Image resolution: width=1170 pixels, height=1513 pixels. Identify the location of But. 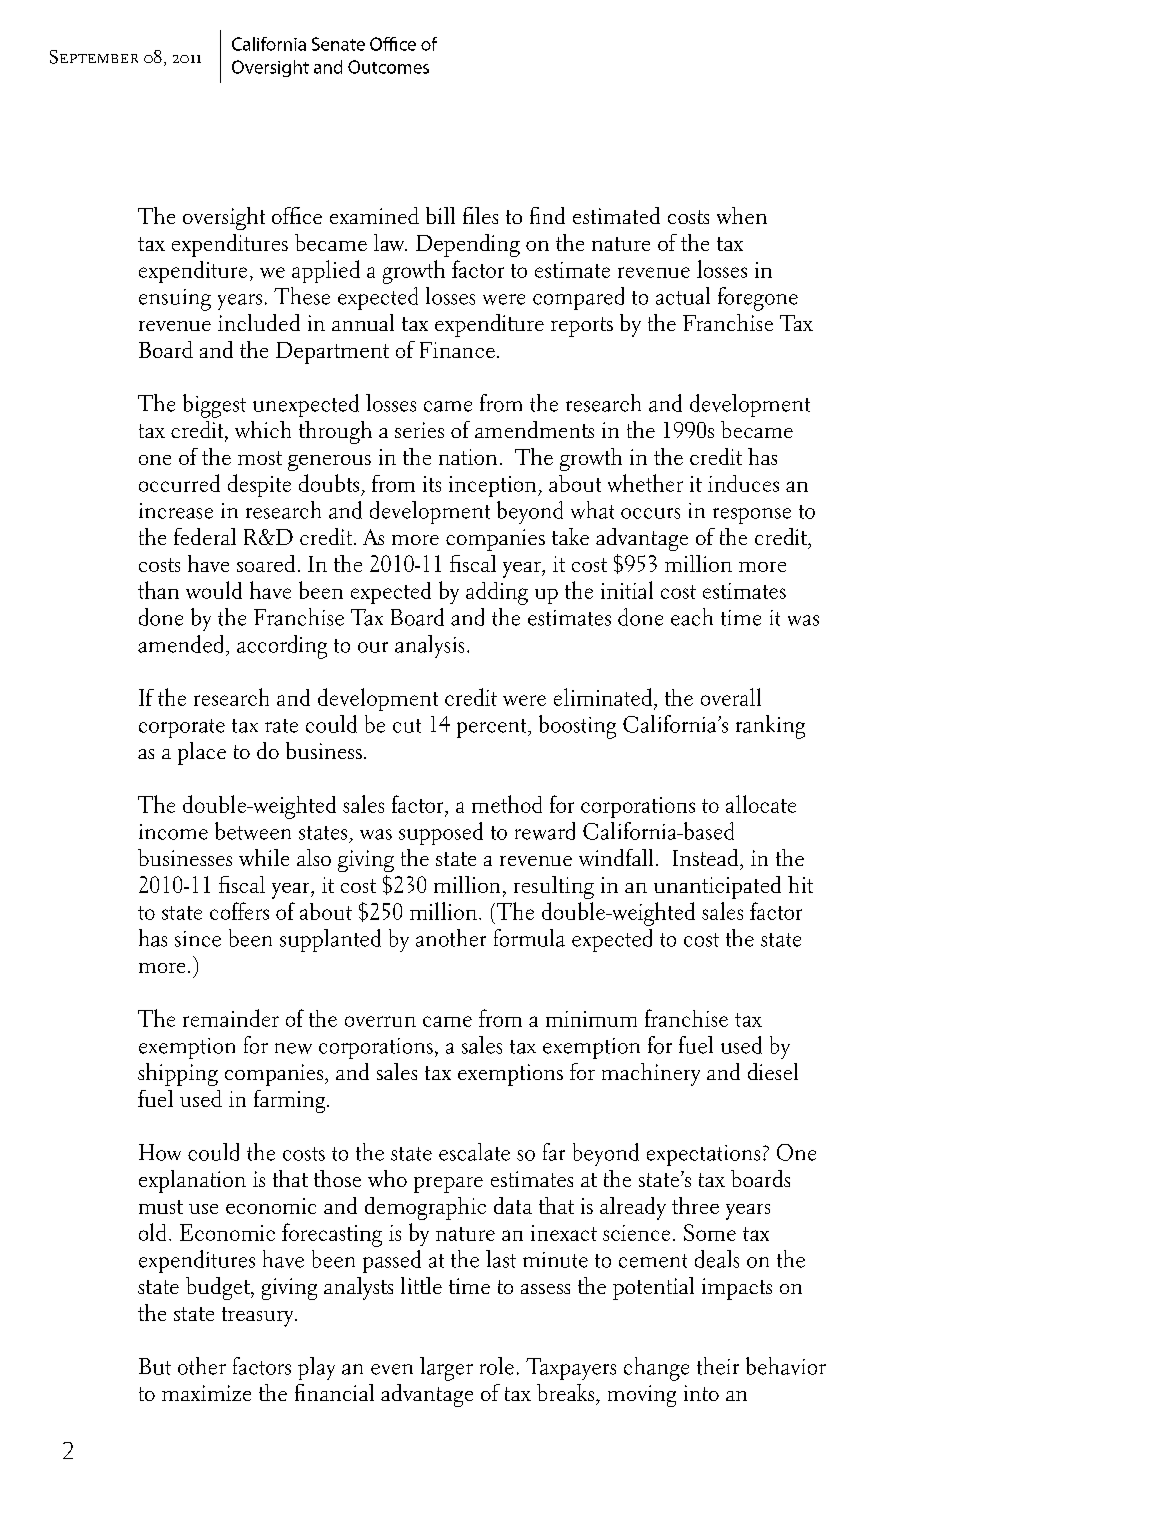
(155, 1366).
